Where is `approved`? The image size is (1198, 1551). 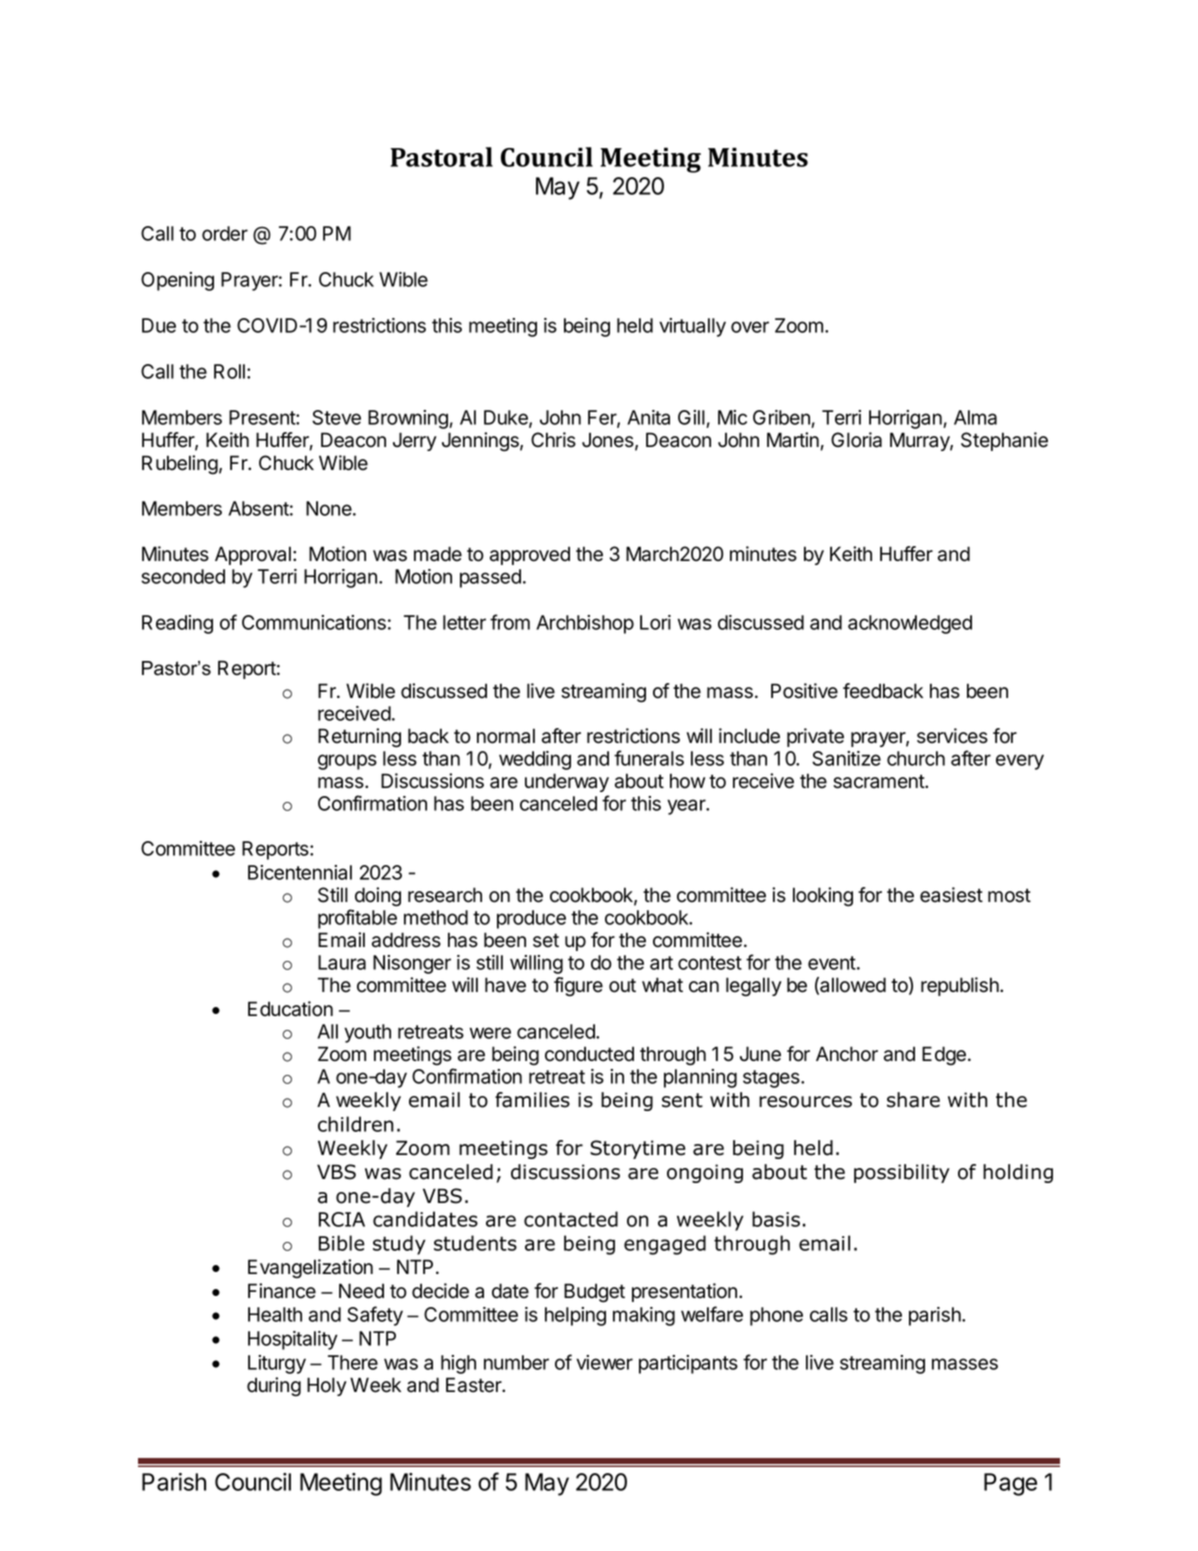 approved is located at coordinates (530, 555).
